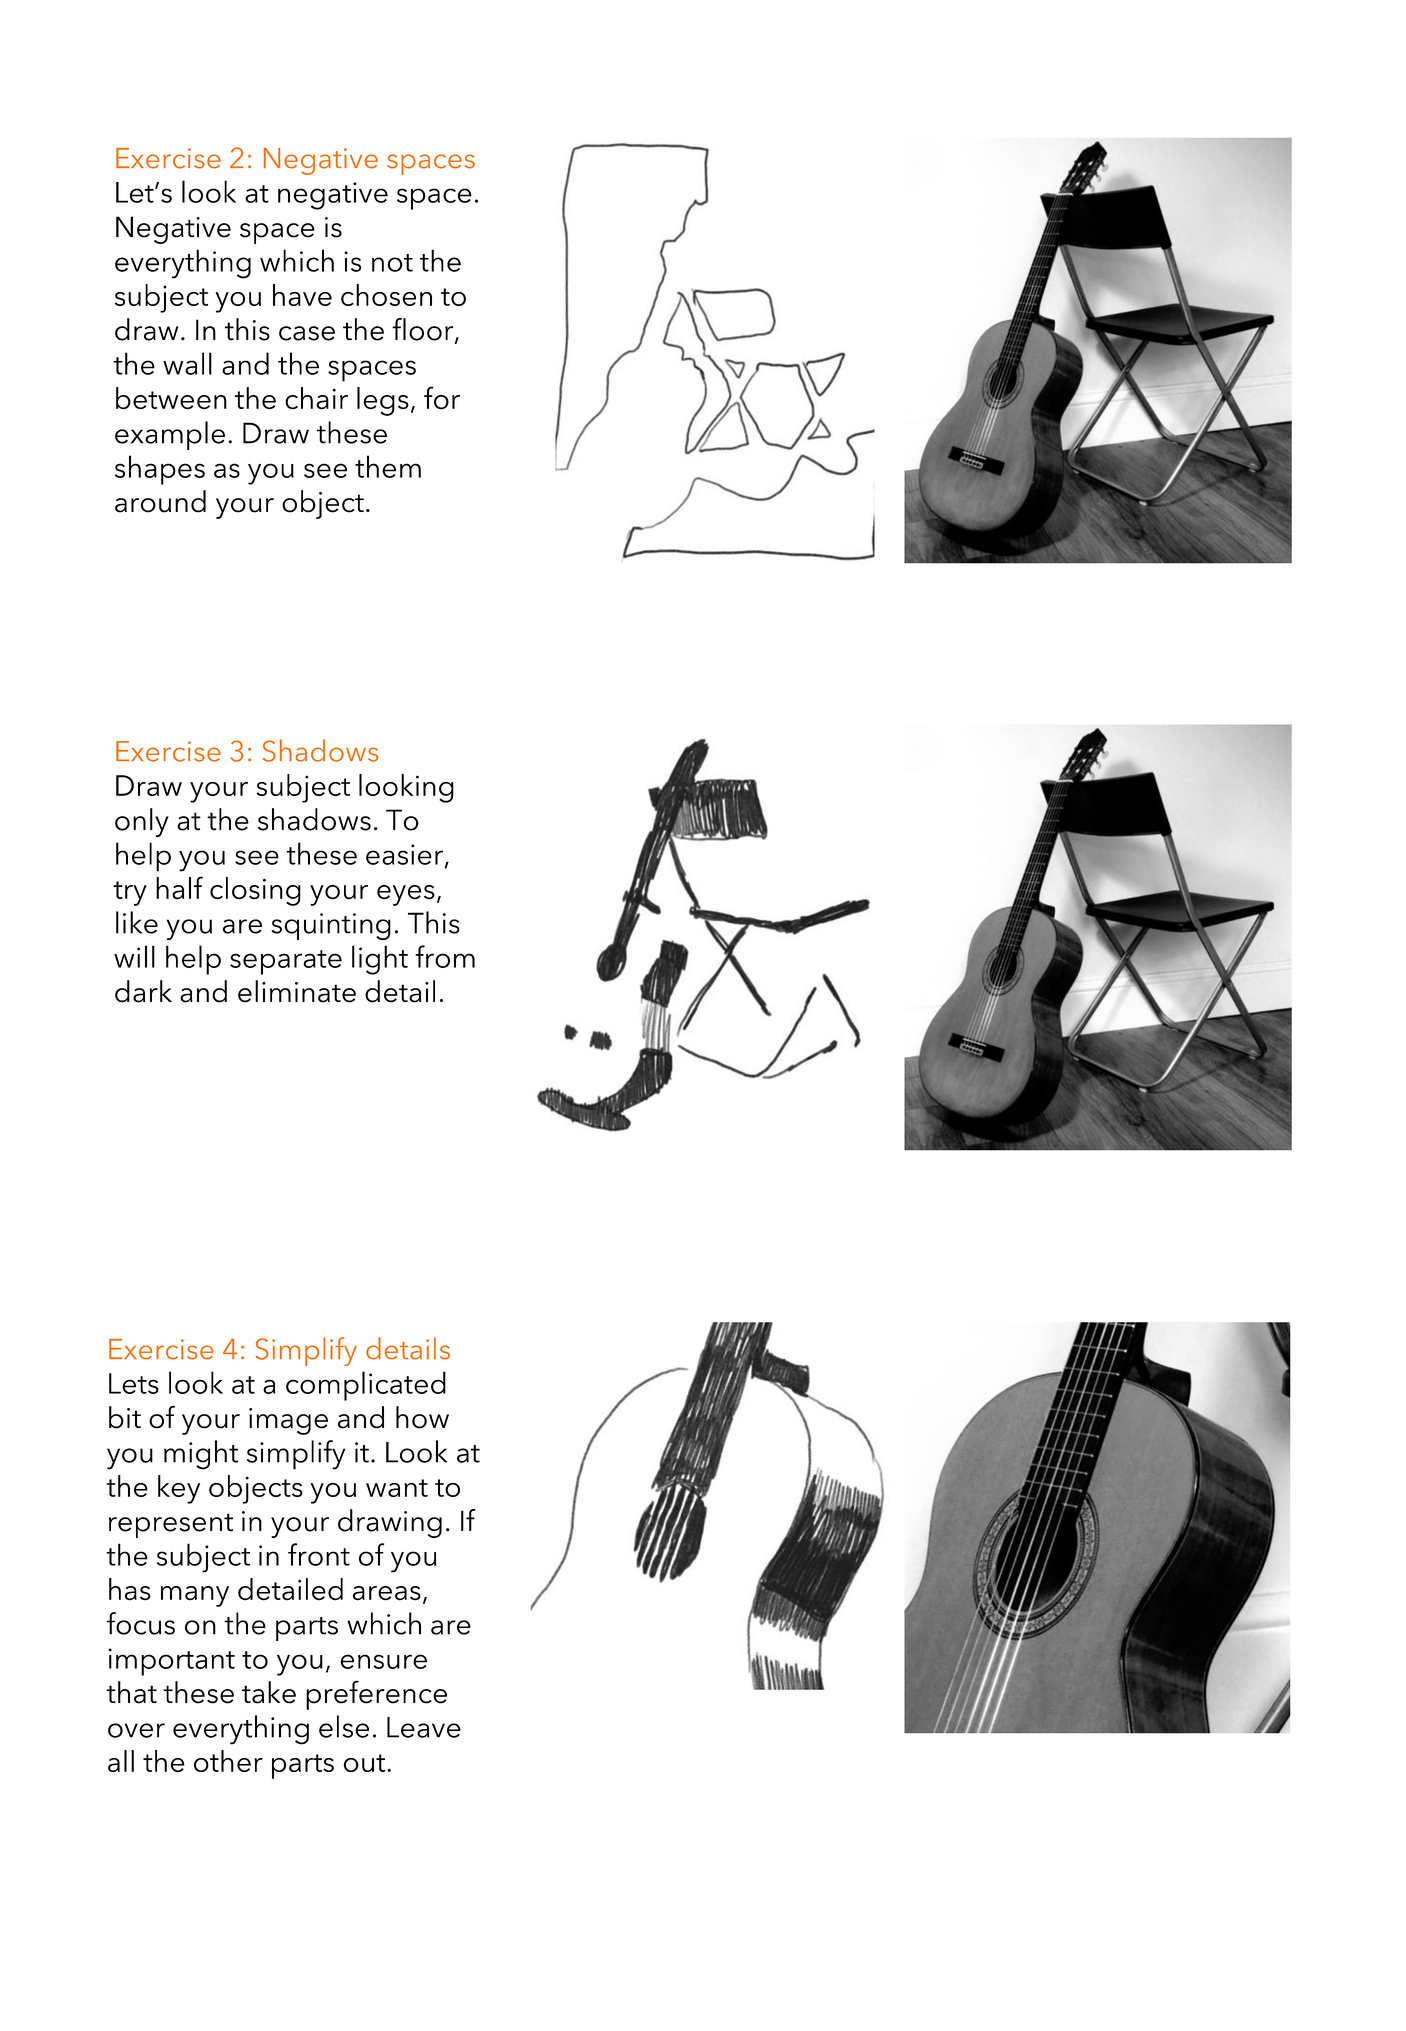 The image size is (1406, 2031). What do you see at coordinates (302, 295) in the screenshot?
I see `have` at bounding box center [302, 295].
